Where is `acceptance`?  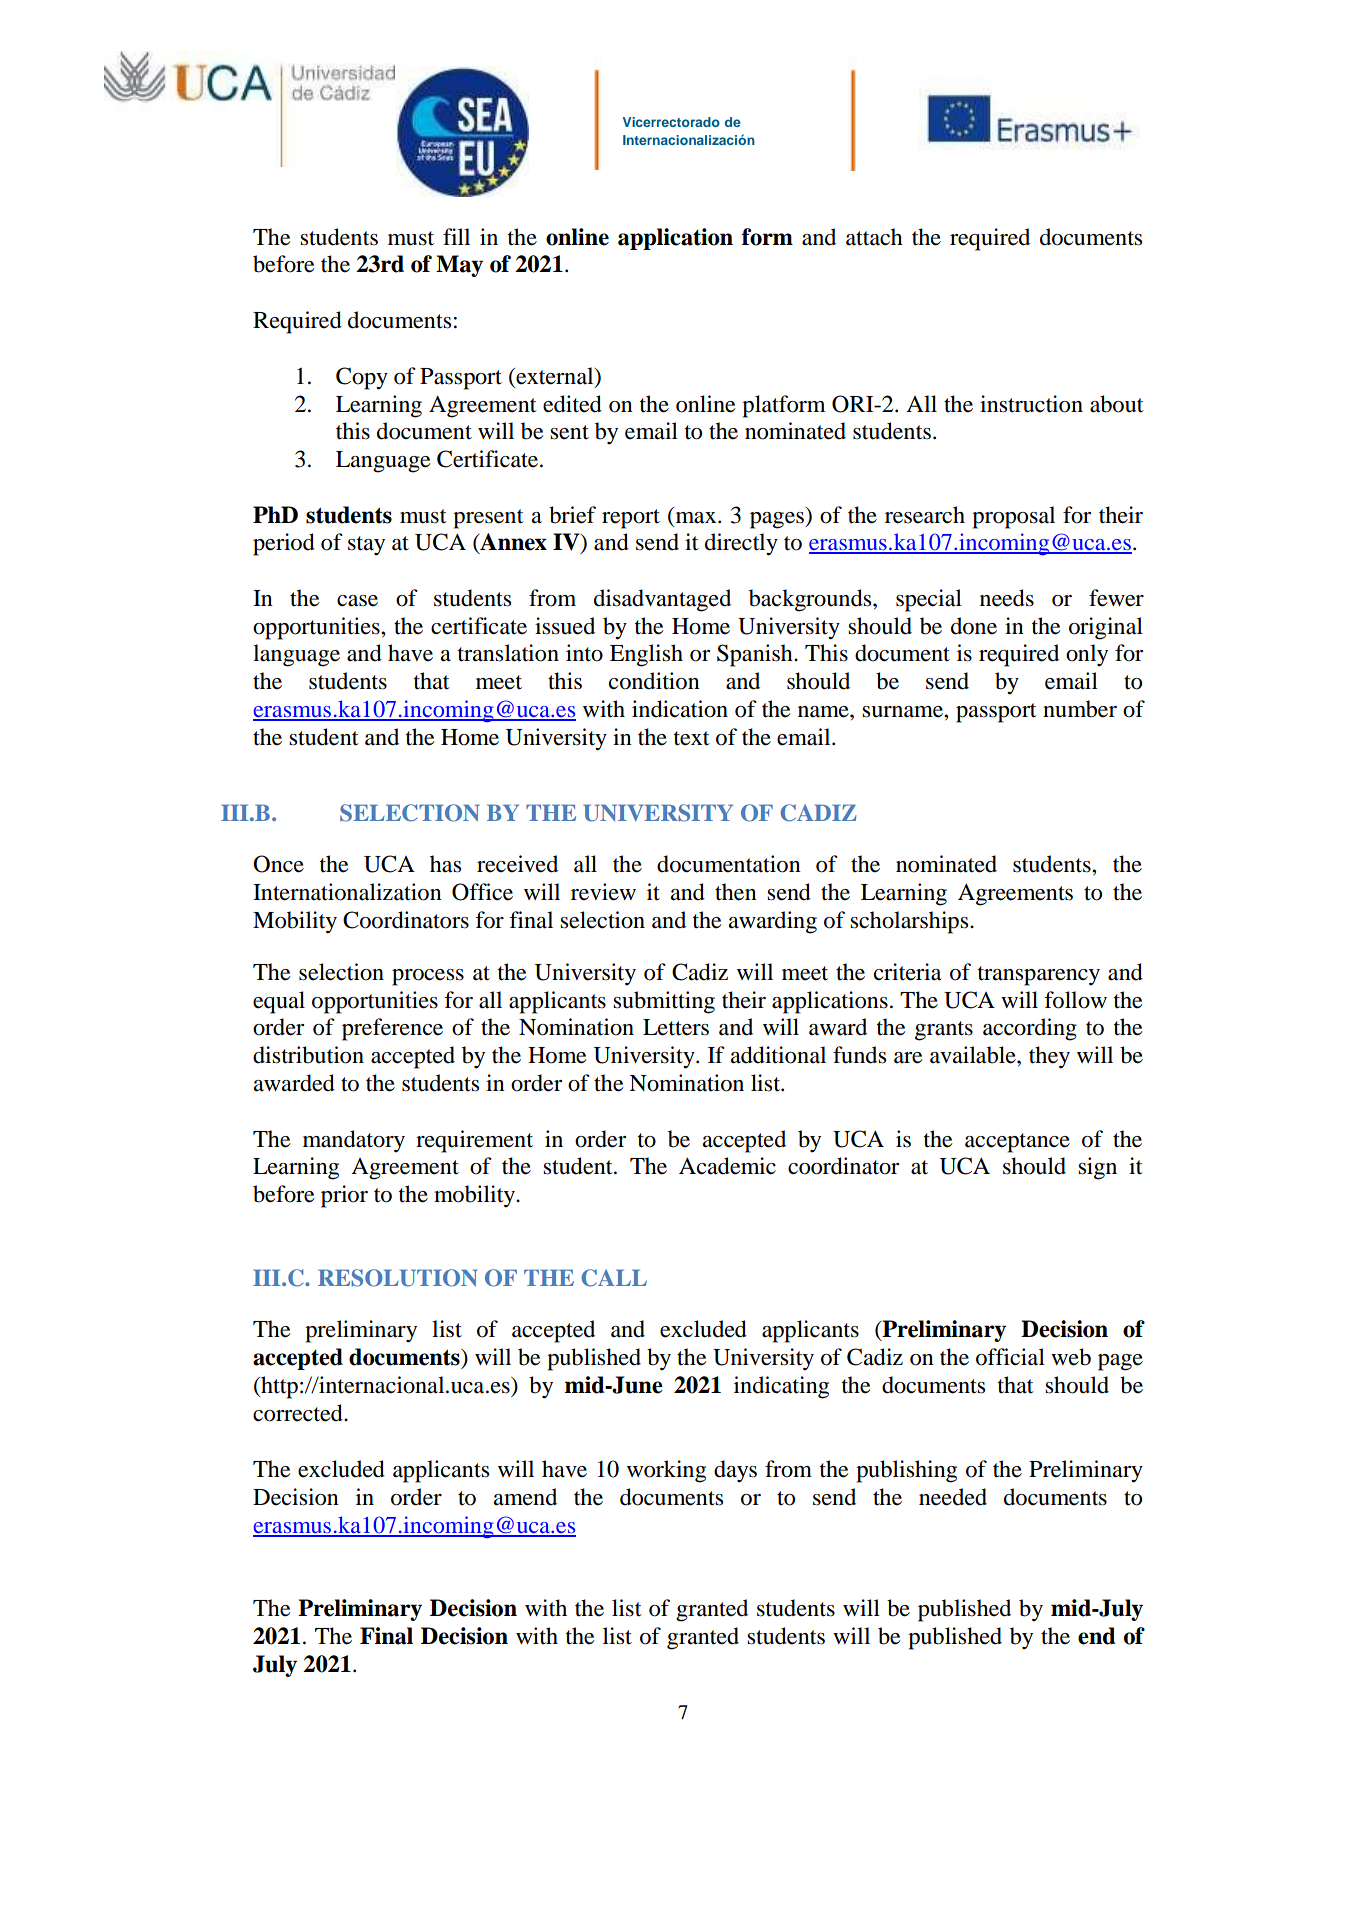 acceptance is located at coordinates (1017, 1143).
